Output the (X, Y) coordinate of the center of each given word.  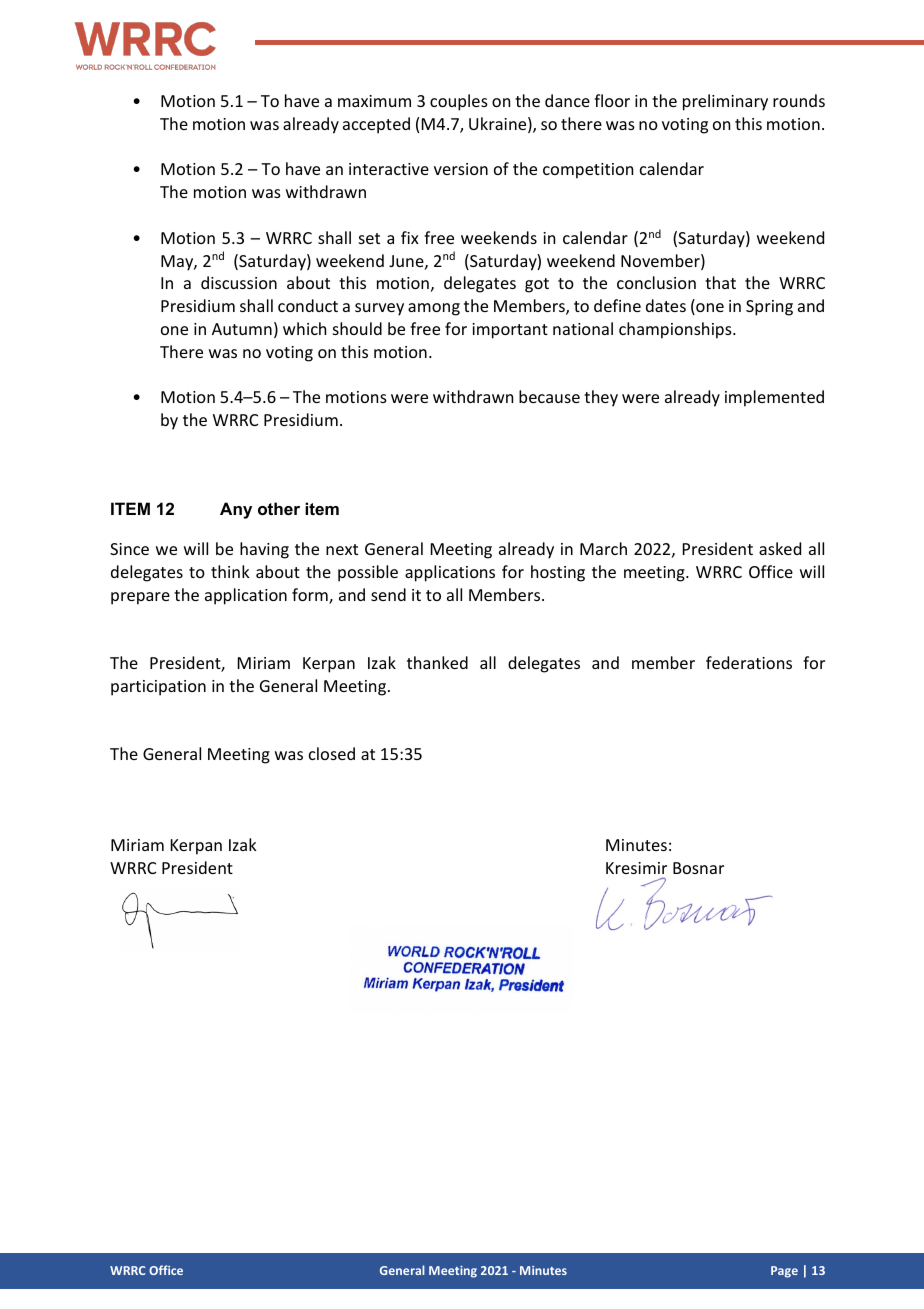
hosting (558, 573)
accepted (376, 125)
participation (158, 688)
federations (749, 662)
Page (784, 1272)
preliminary (725, 102)
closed (332, 753)
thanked (437, 662)
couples (459, 102)
